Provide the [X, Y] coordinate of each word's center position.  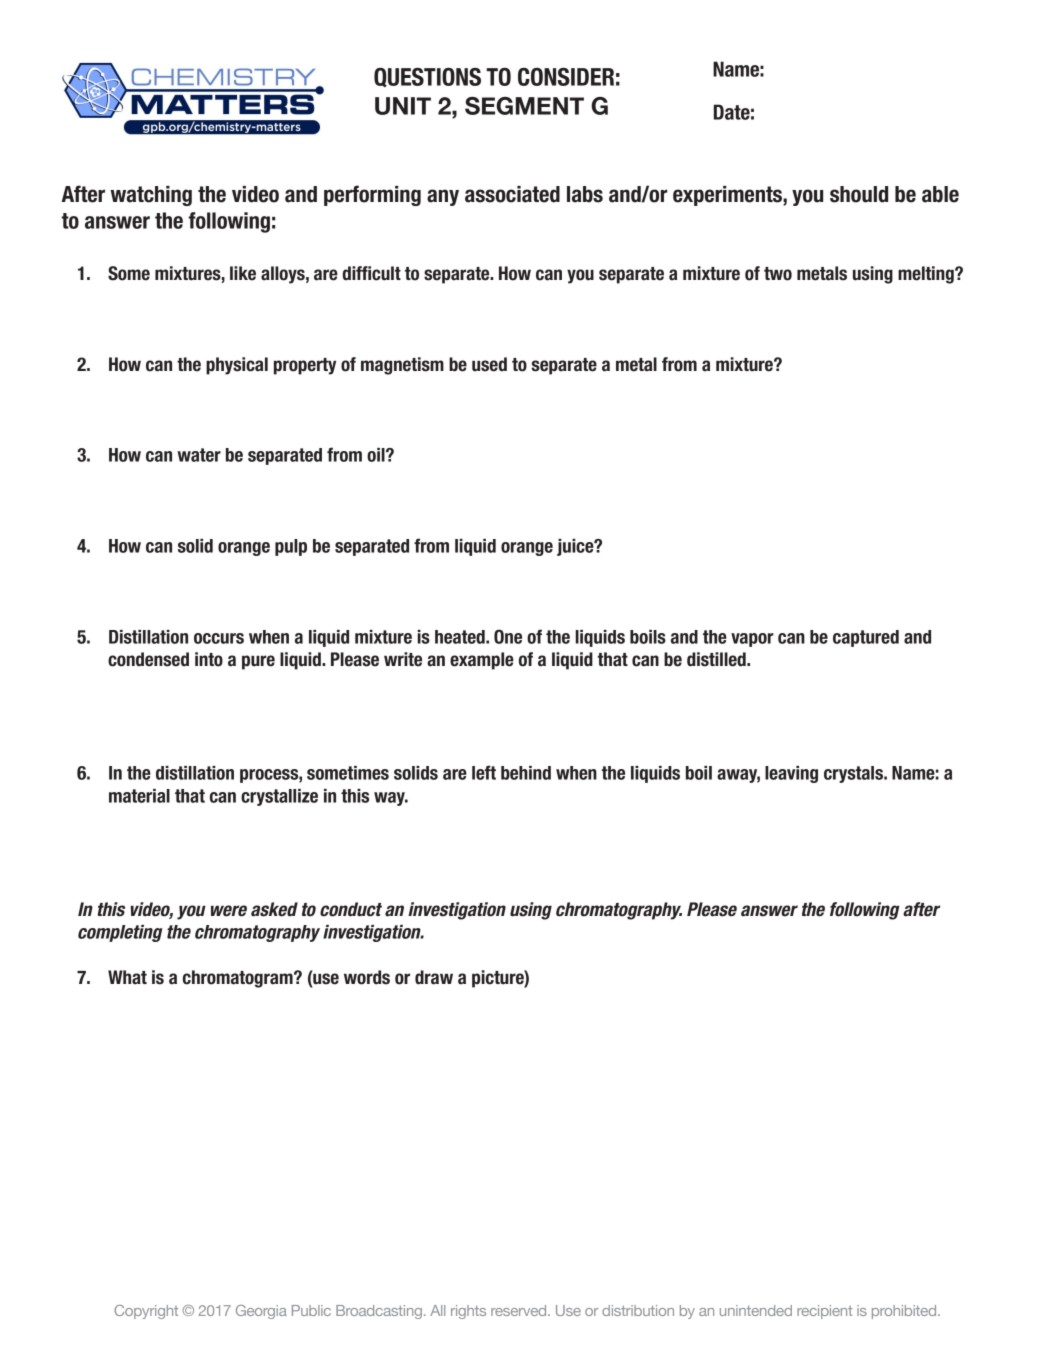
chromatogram [239, 979]
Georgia [261, 1312]
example [482, 661]
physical [237, 366]
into [209, 659]
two [778, 274]
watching [151, 196]
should [859, 194]
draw [434, 977]
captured [866, 638]
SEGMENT [524, 106]
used [489, 364]
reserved [520, 1310]
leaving [791, 774]
